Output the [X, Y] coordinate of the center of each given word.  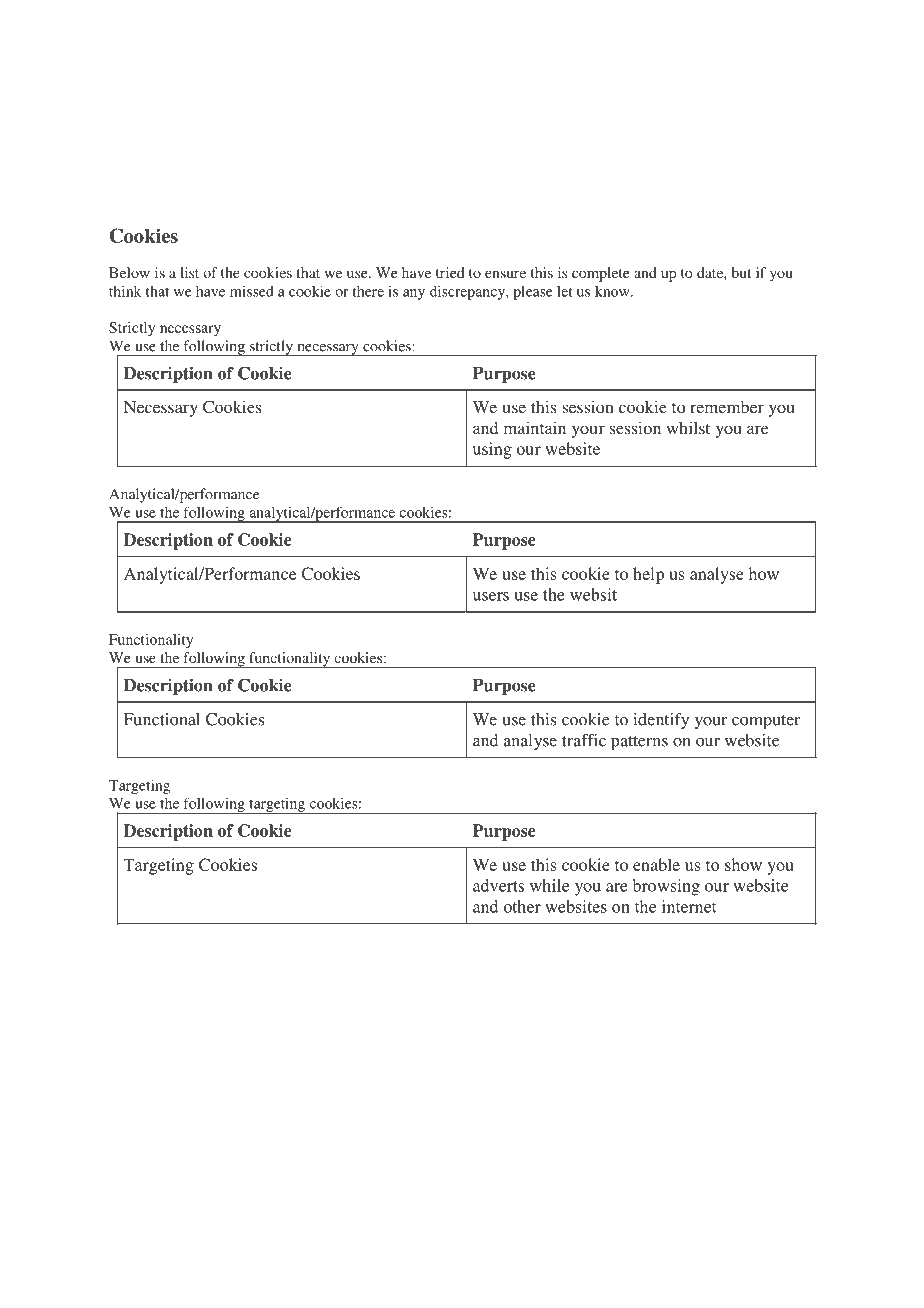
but [741, 272]
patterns [639, 743]
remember [727, 407]
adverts [498, 885]
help [648, 575]
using [492, 450]
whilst [688, 427]
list [189, 272]
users [491, 596]
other [522, 906]
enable [656, 864]
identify [661, 721]
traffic [584, 740]
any [414, 294]
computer [766, 722]
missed [252, 291]
